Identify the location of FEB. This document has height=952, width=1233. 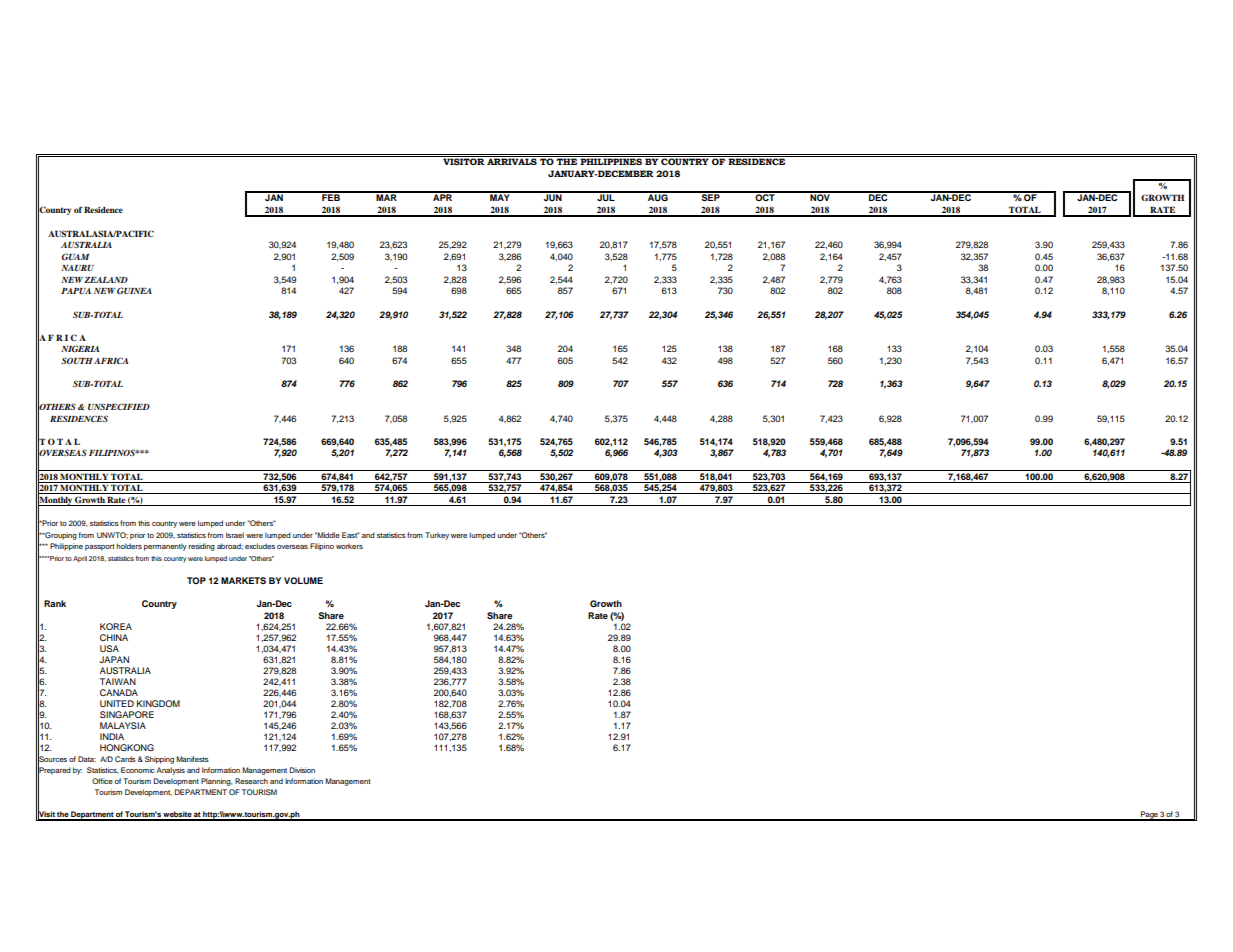
(331, 196).
